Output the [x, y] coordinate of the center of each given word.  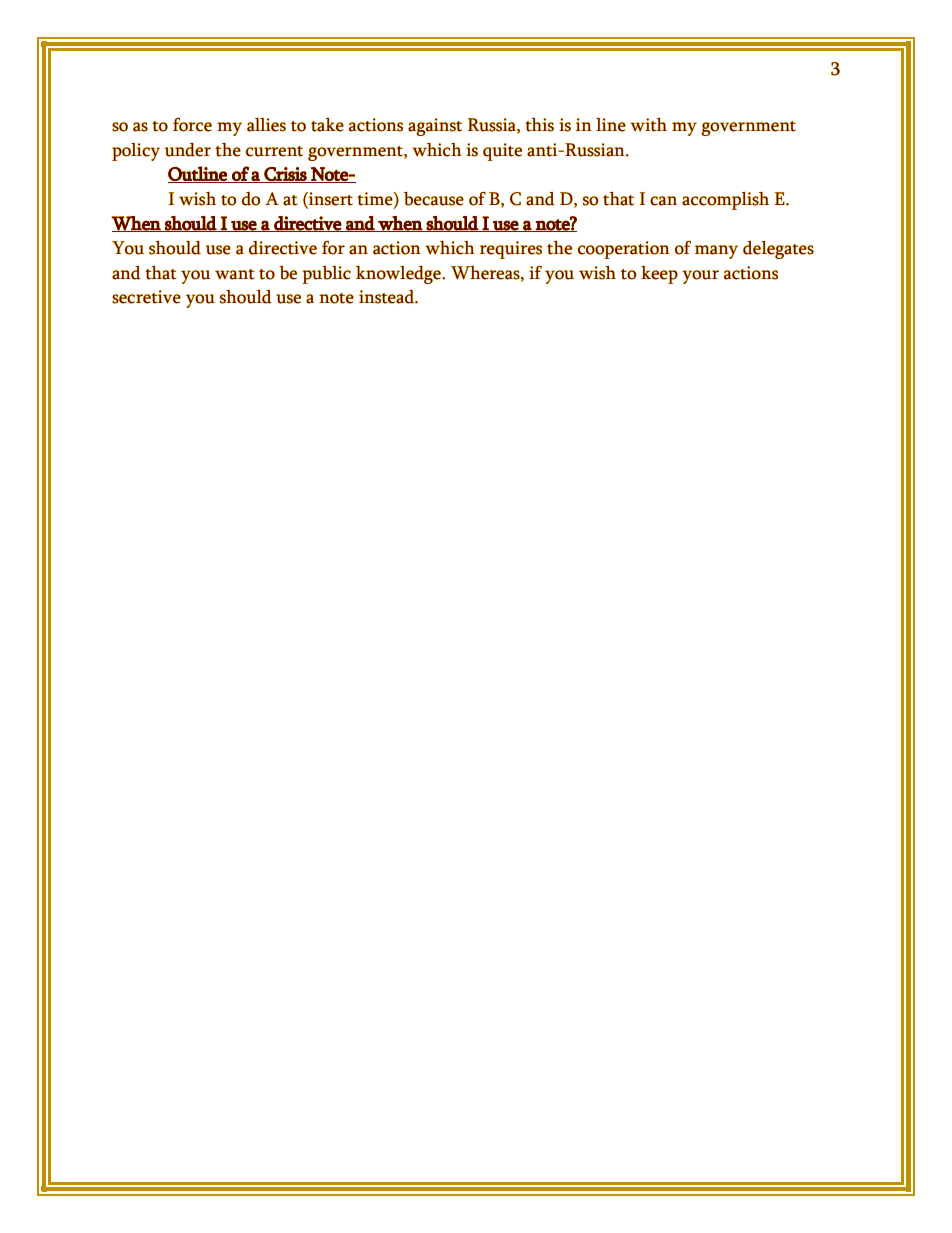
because [434, 199]
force [192, 125]
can [663, 201]
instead [387, 297]
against [435, 127]
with [648, 125]
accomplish [725, 201]
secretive [146, 297]
